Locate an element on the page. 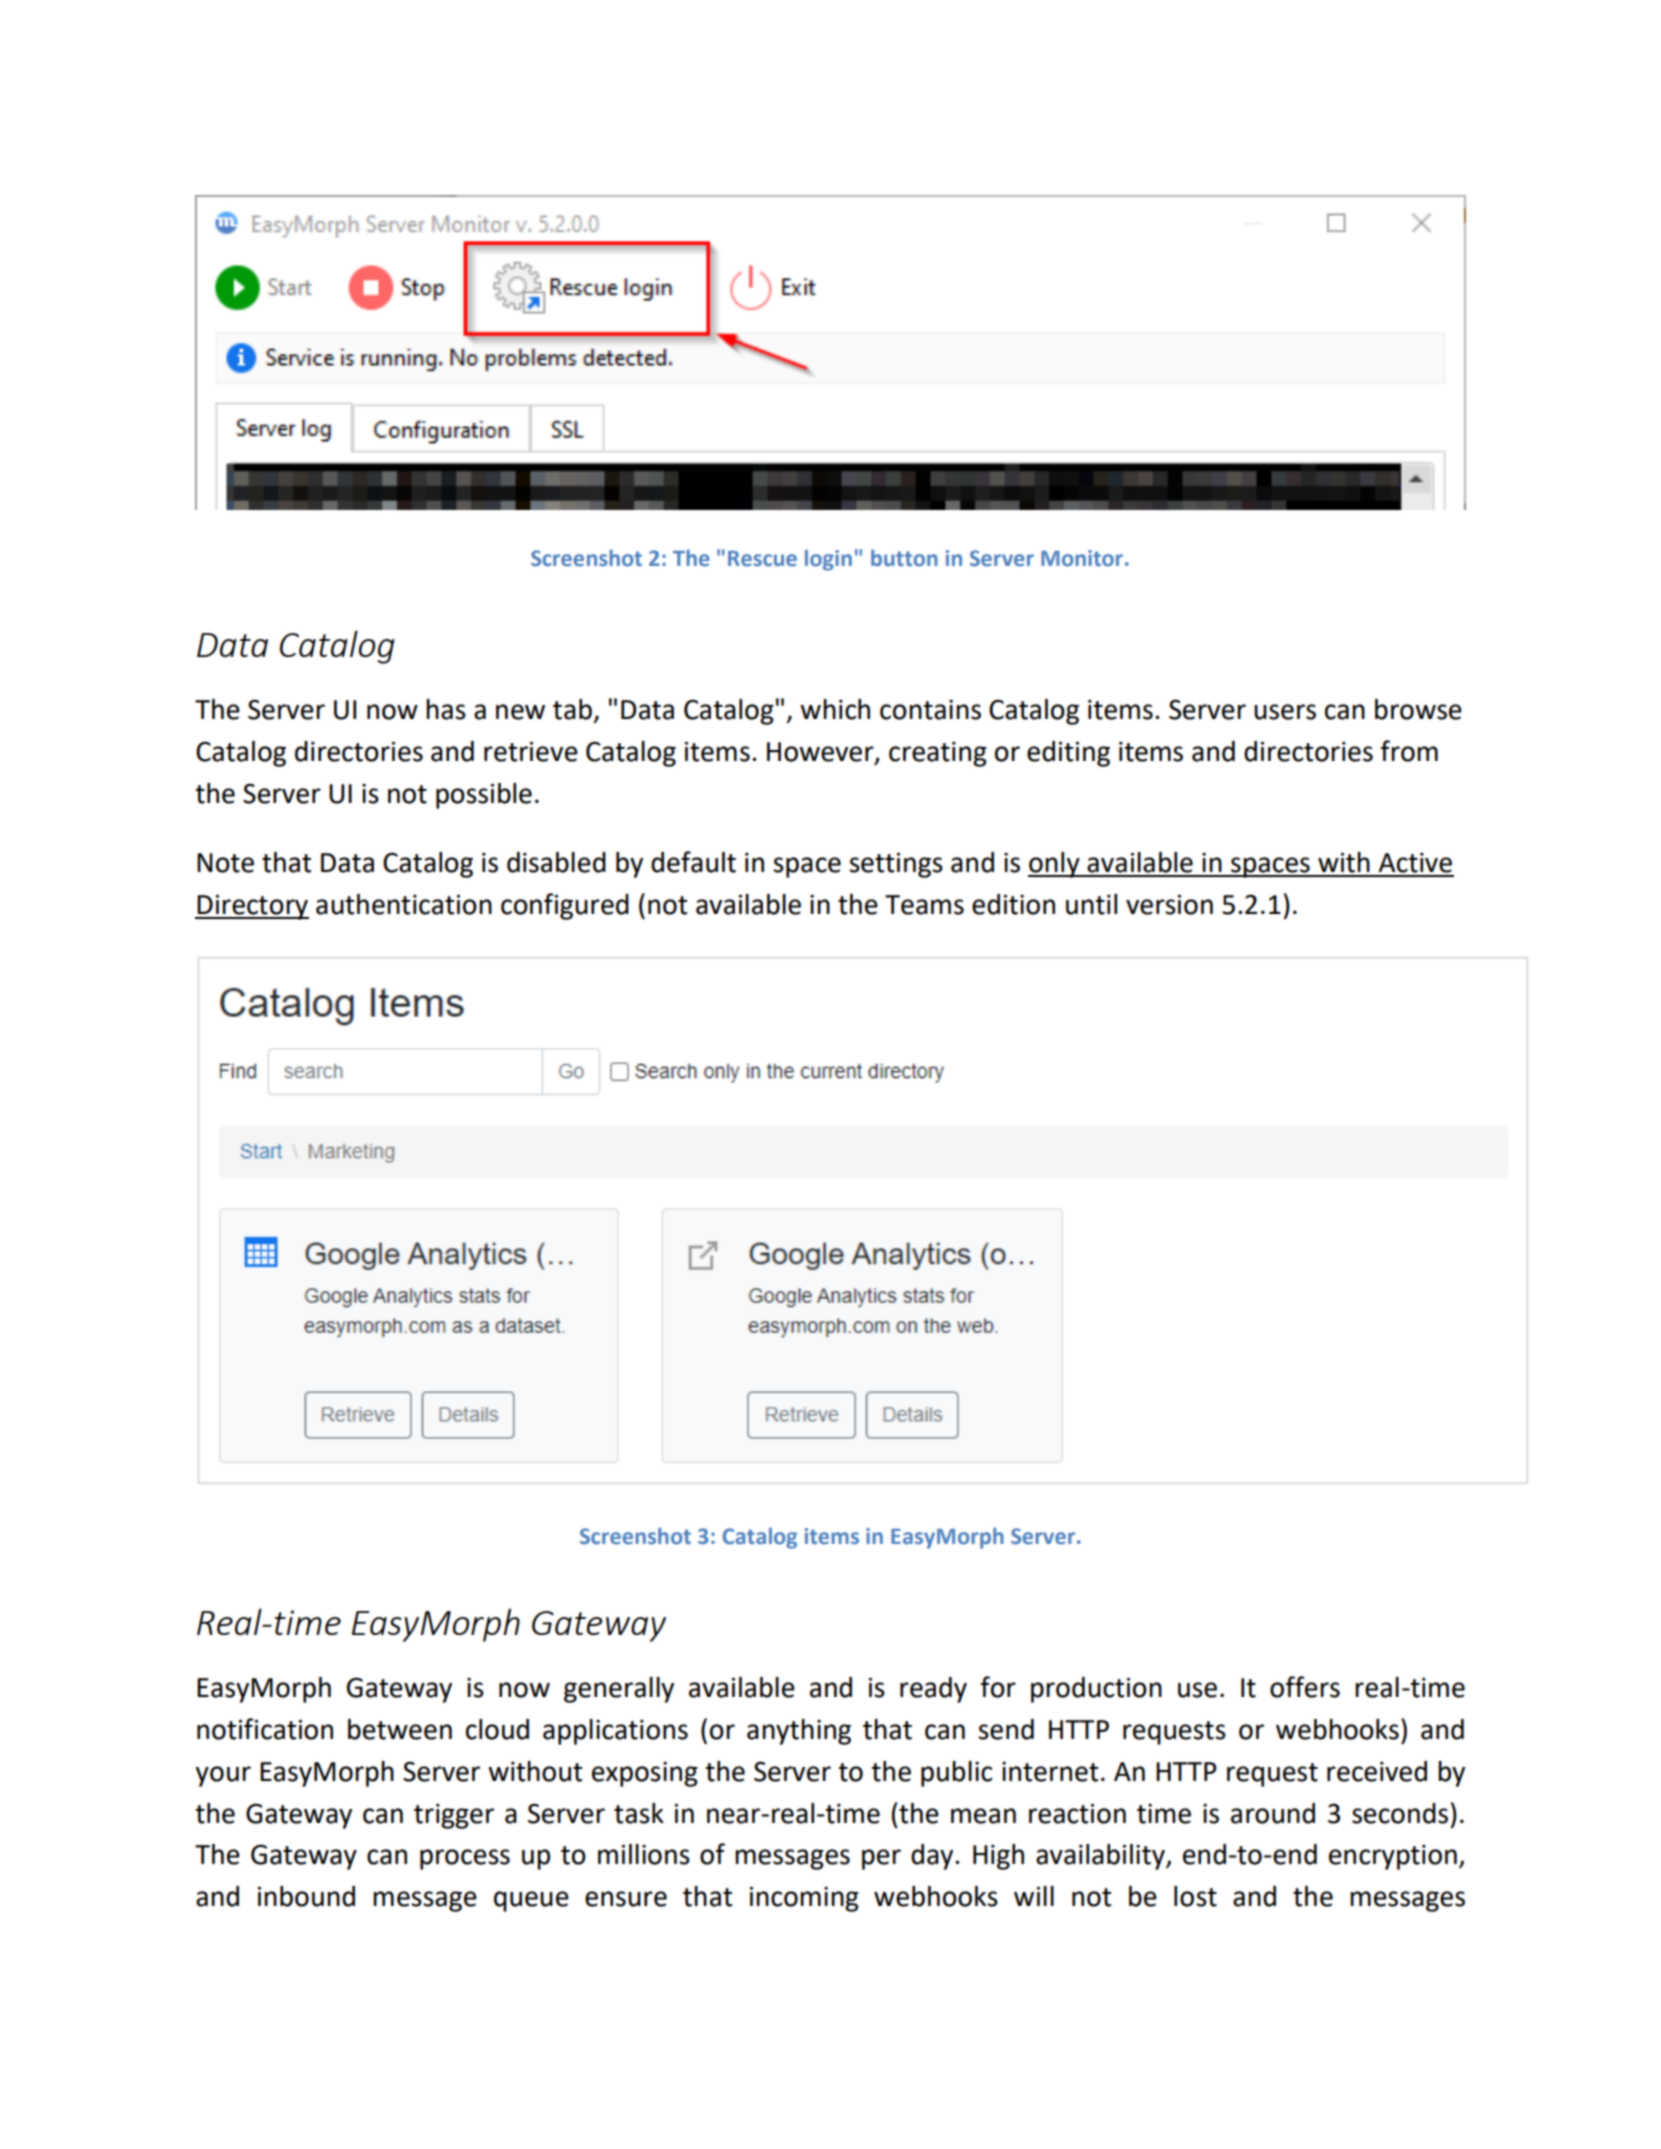 Image resolution: width=1661 pixels, height=2149 pixels. offers is located at coordinates (1305, 1687).
